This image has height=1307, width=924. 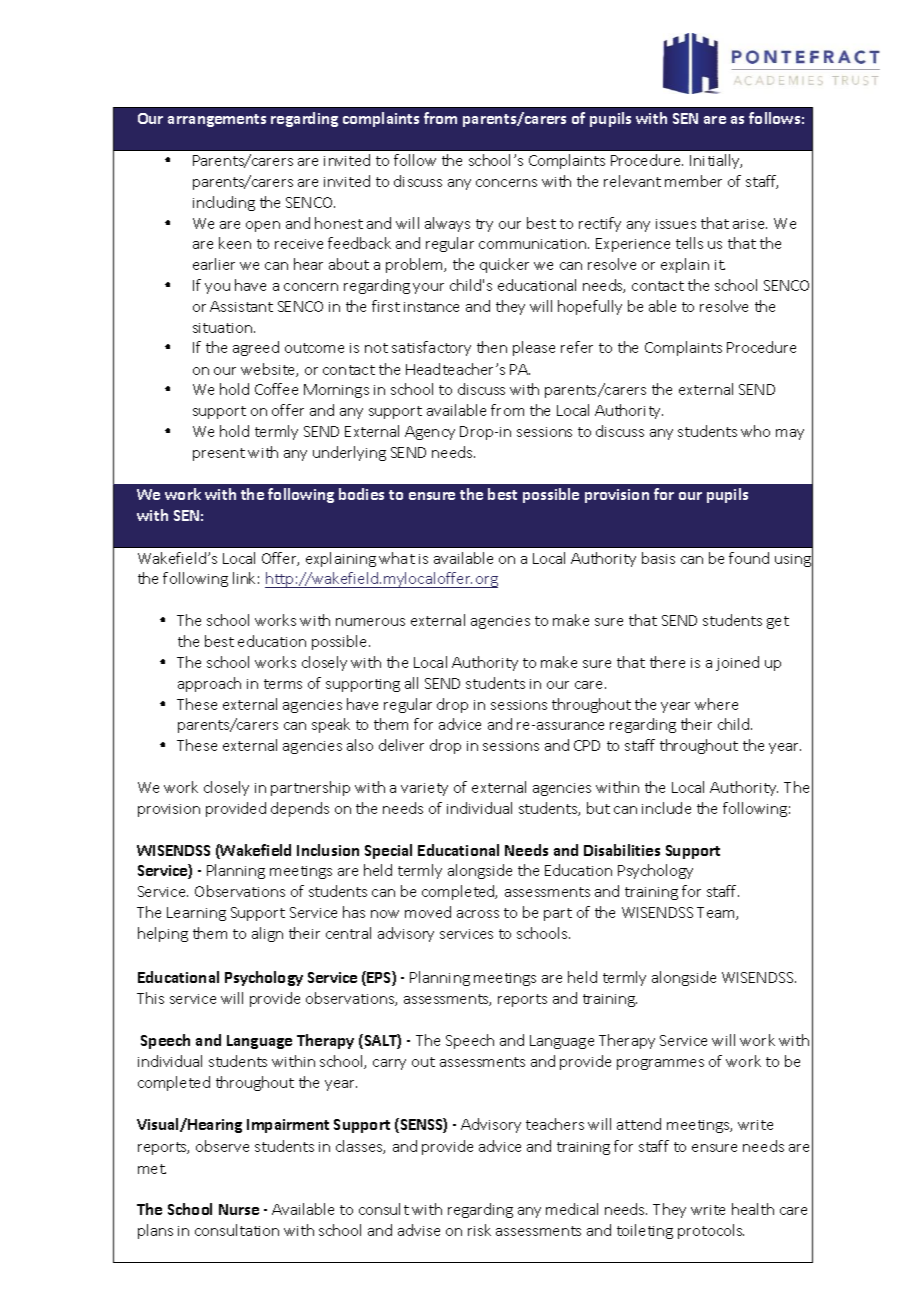 I want to click on Learning, so click(x=196, y=914).
